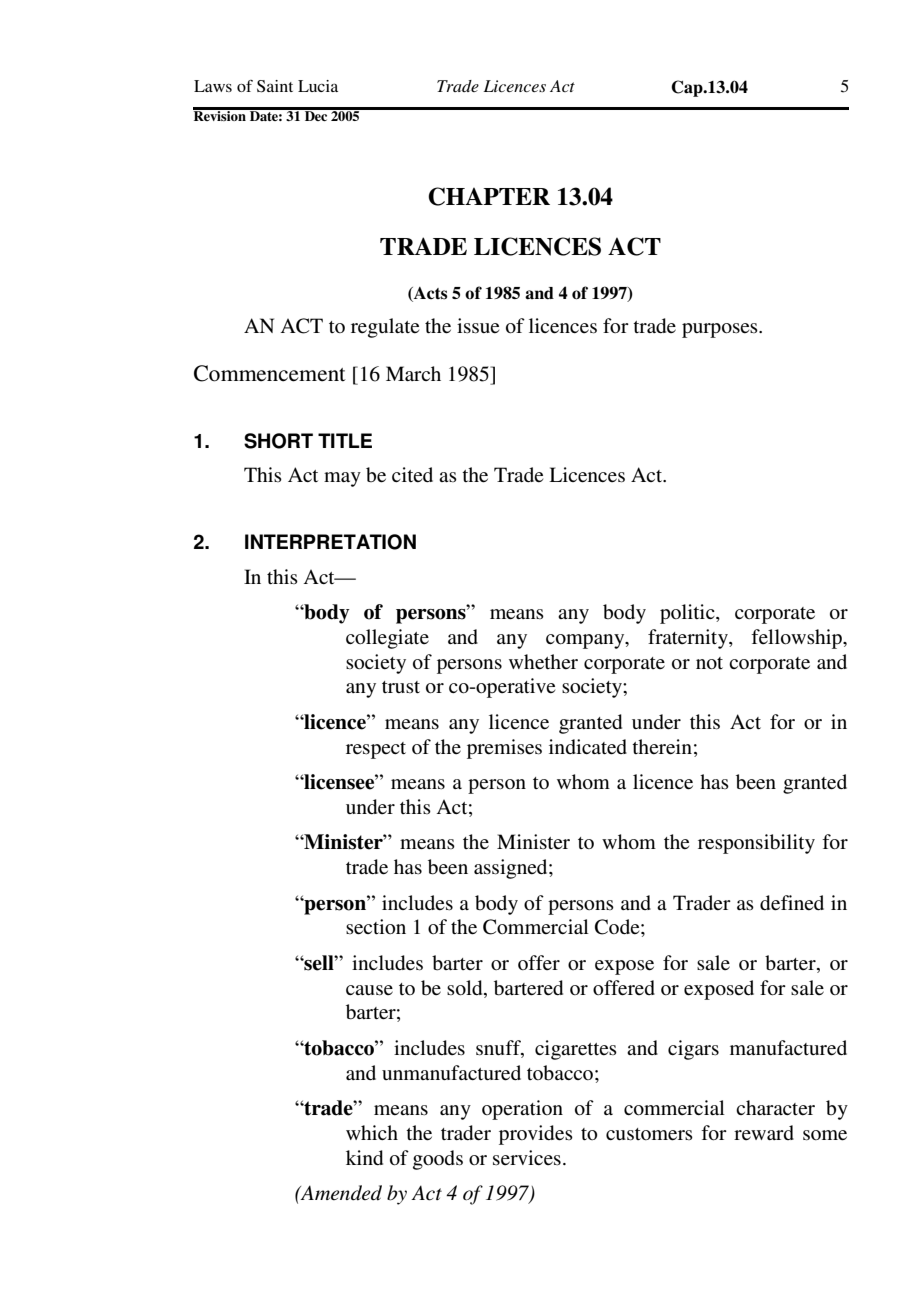  What do you see at coordinates (364, 1157) in the document?
I see `kind` at bounding box center [364, 1157].
